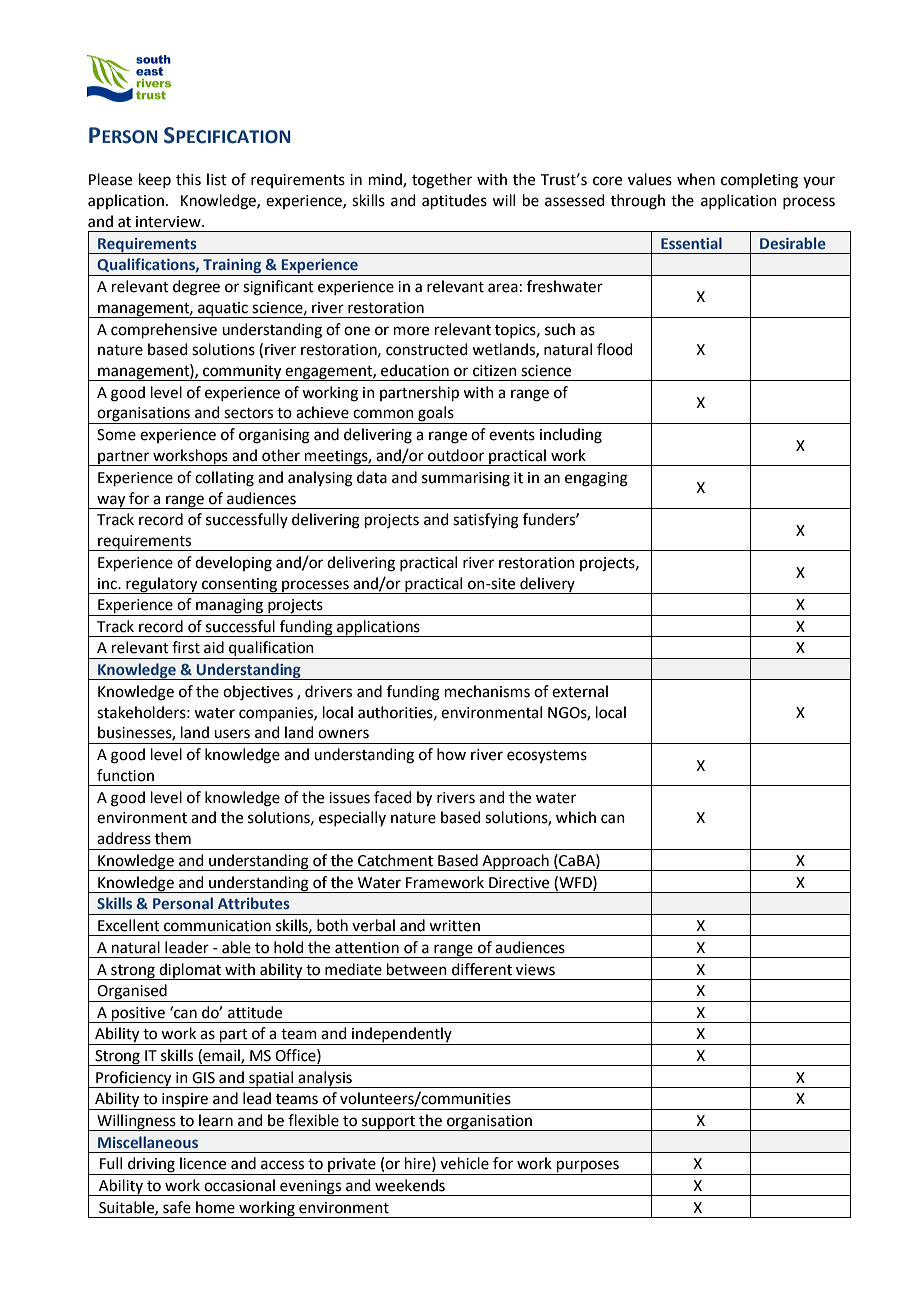 The height and width of the screenshot is (1308, 924). Describe the element at coordinates (203, 1163) in the screenshot. I see `licence` at that location.
